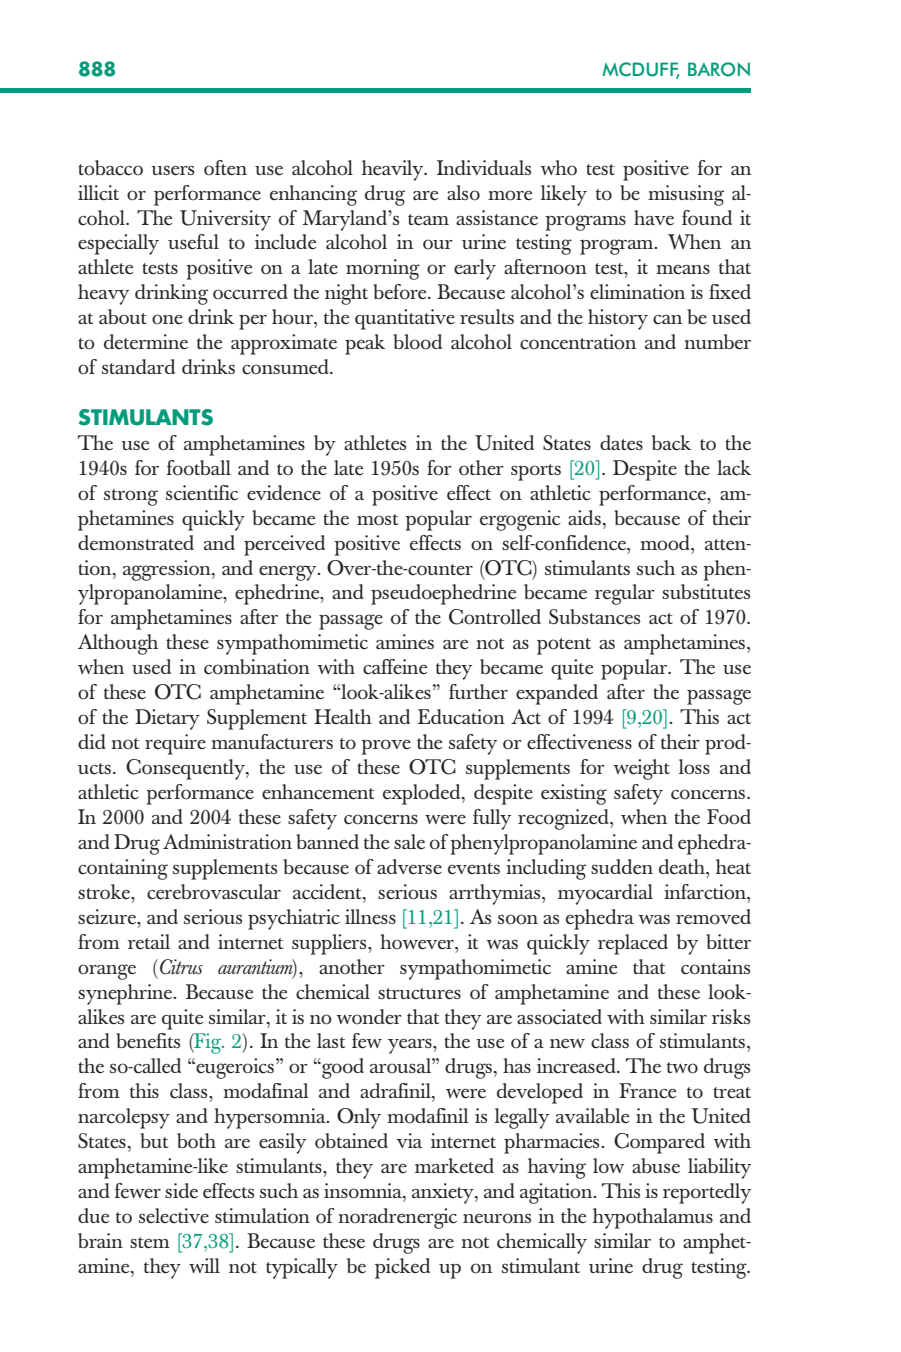  What do you see at coordinates (172, 170) in the page?
I see `users` at bounding box center [172, 170].
